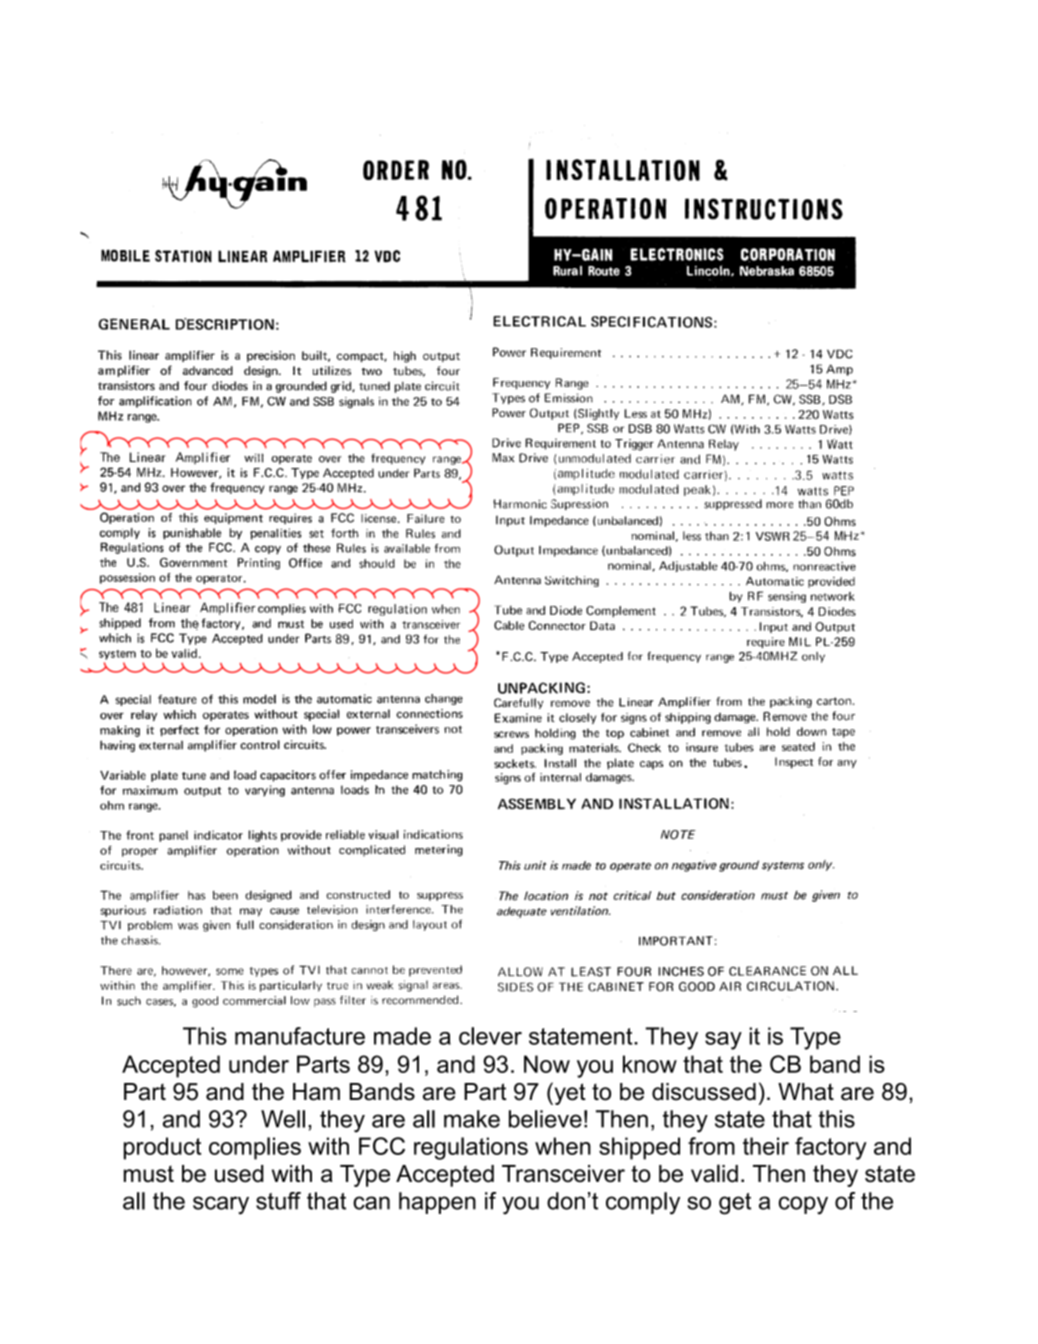 The height and width of the document is (1344, 1038). Describe the element at coordinates (472, 1119) in the document. I see `make` at that location.
